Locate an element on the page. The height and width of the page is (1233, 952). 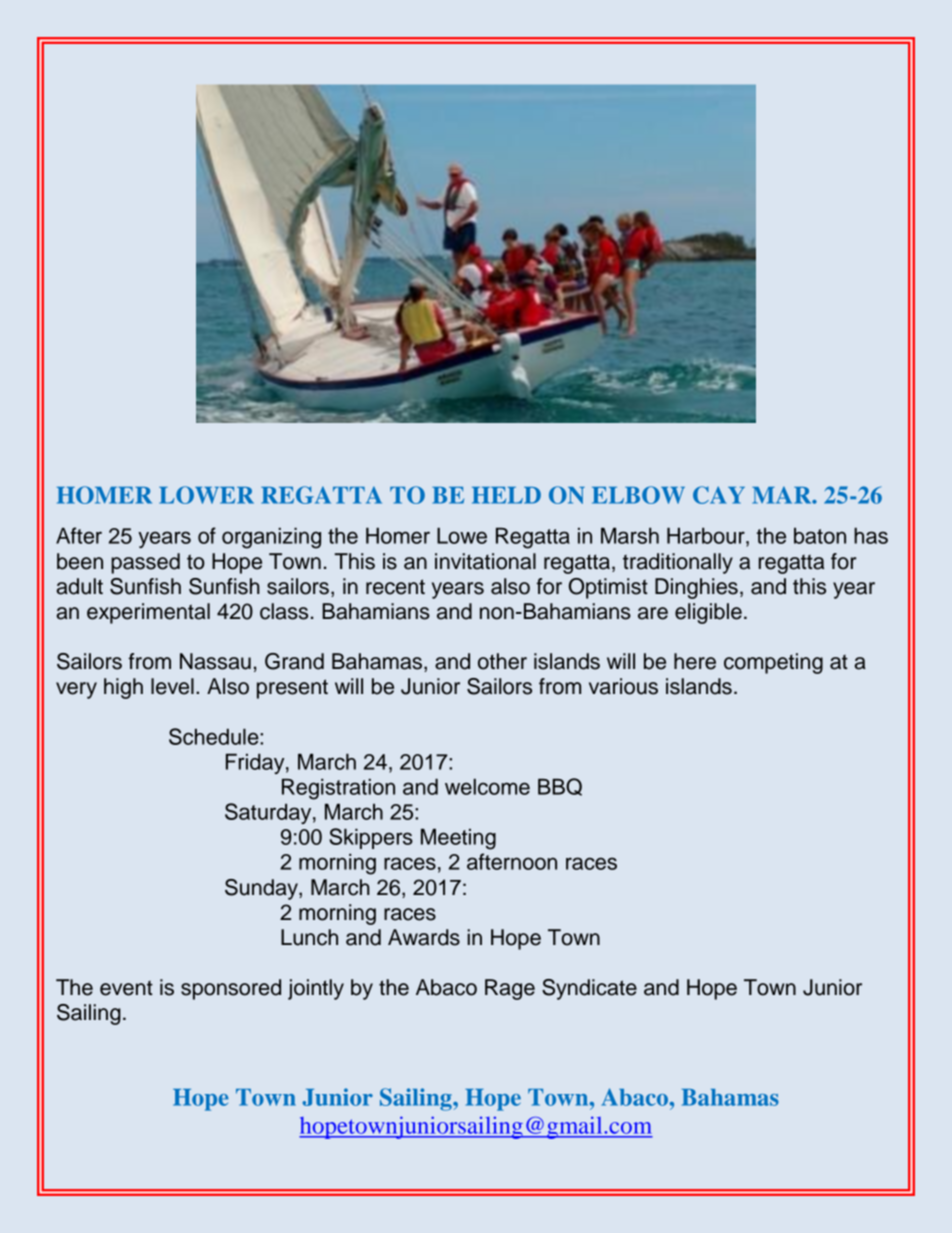
HELD is located at coordinates (506, 495).
